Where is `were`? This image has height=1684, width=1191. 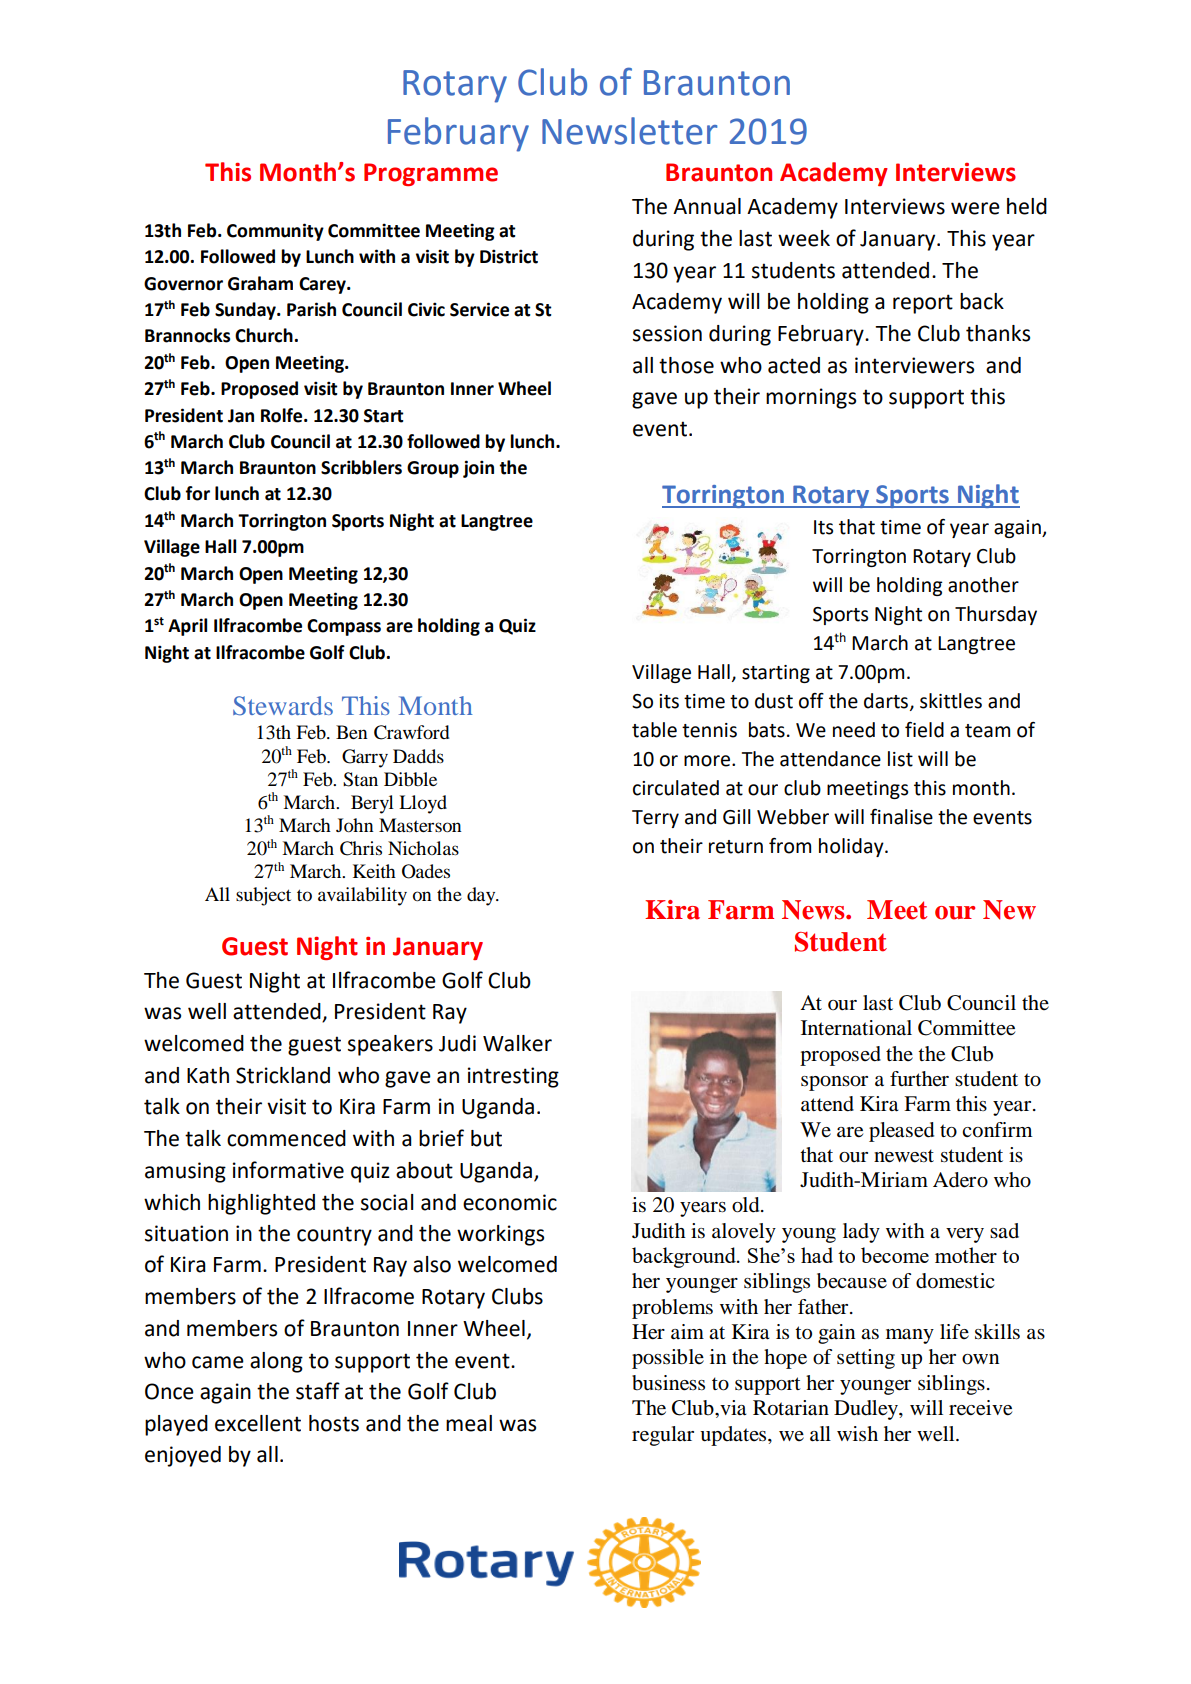
were is located at coordinates (975, 208).
